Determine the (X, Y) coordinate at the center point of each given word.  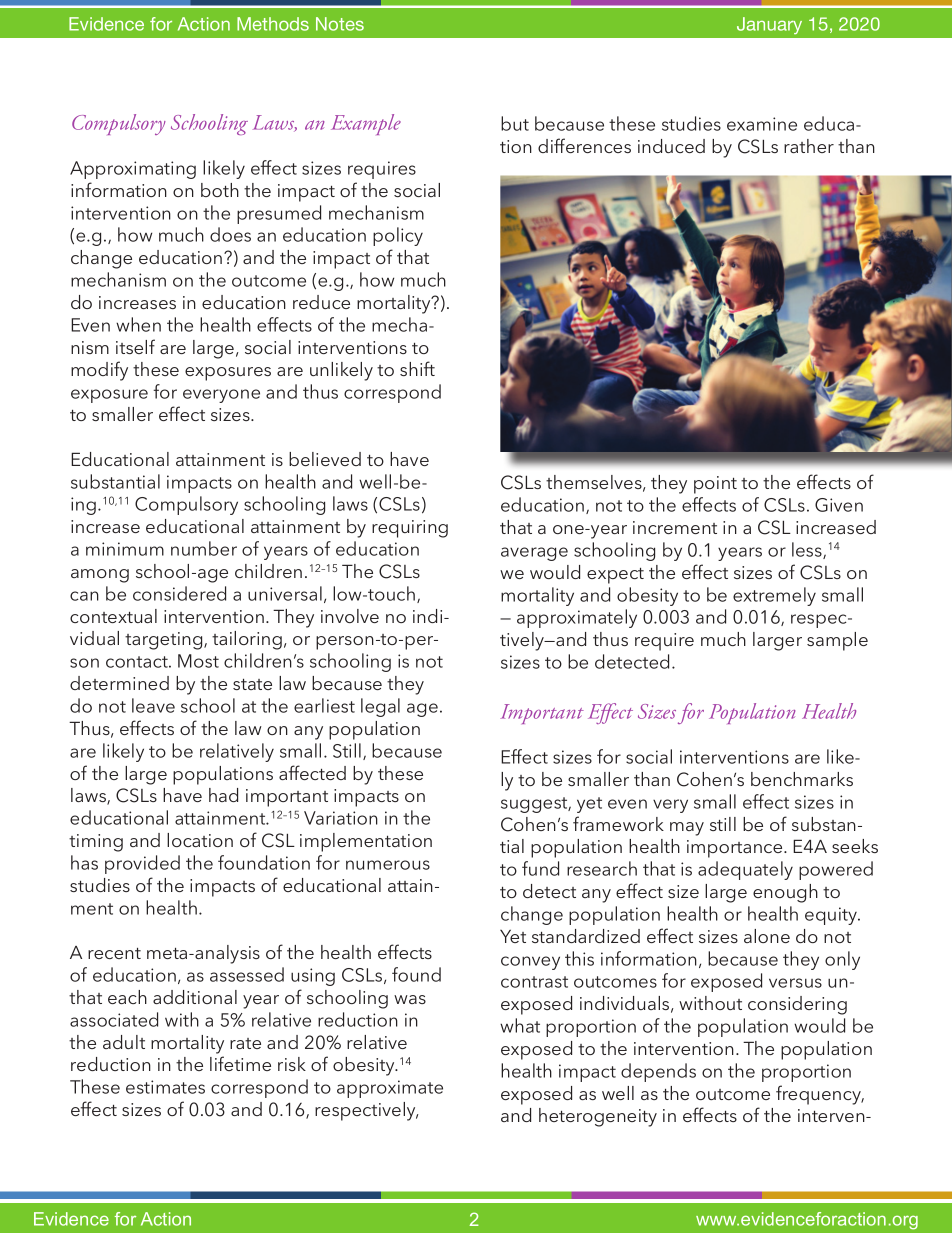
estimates (165, 1087)
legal (380, 707)
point (715, 485)
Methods (273, 24)
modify (99, 371)
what (520, 1025)
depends (658, 1072)
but (515, 123)
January (769, 25)
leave (153, 705)
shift (417, 368)
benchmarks (802, 779)
